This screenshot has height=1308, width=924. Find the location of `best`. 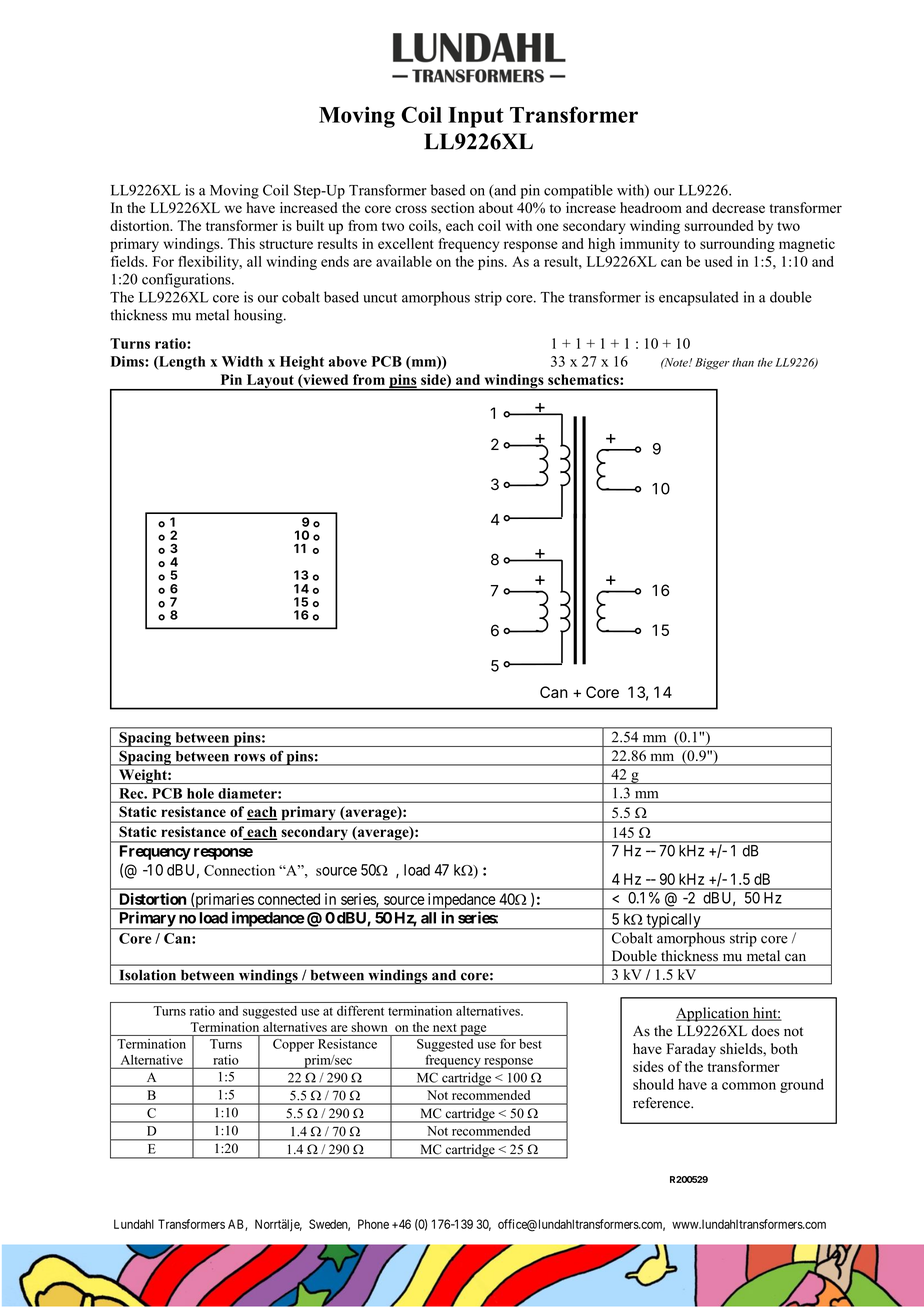

best is located at coordinates (530, 1044).
